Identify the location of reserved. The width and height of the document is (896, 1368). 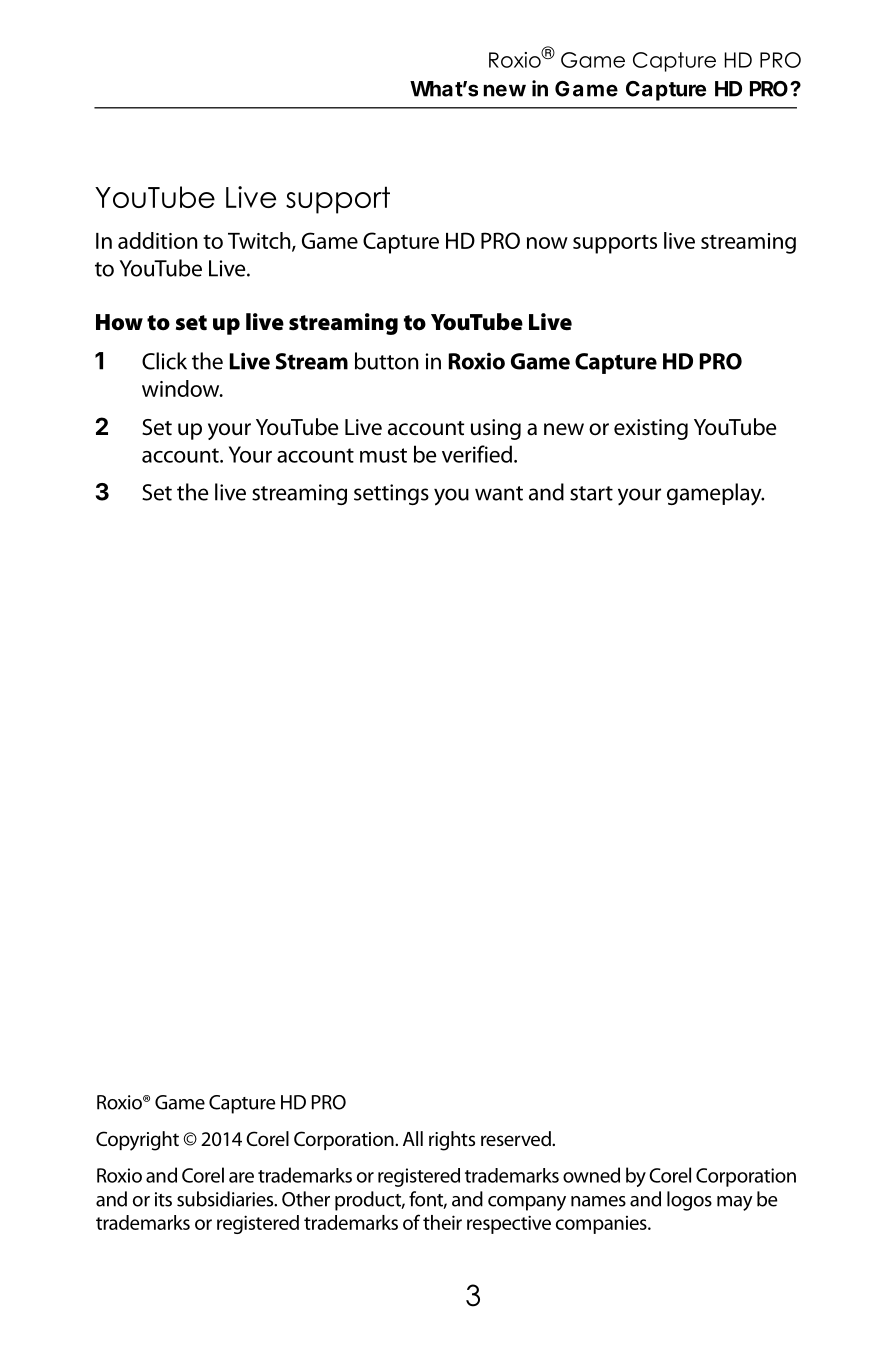
(517, 1138).
